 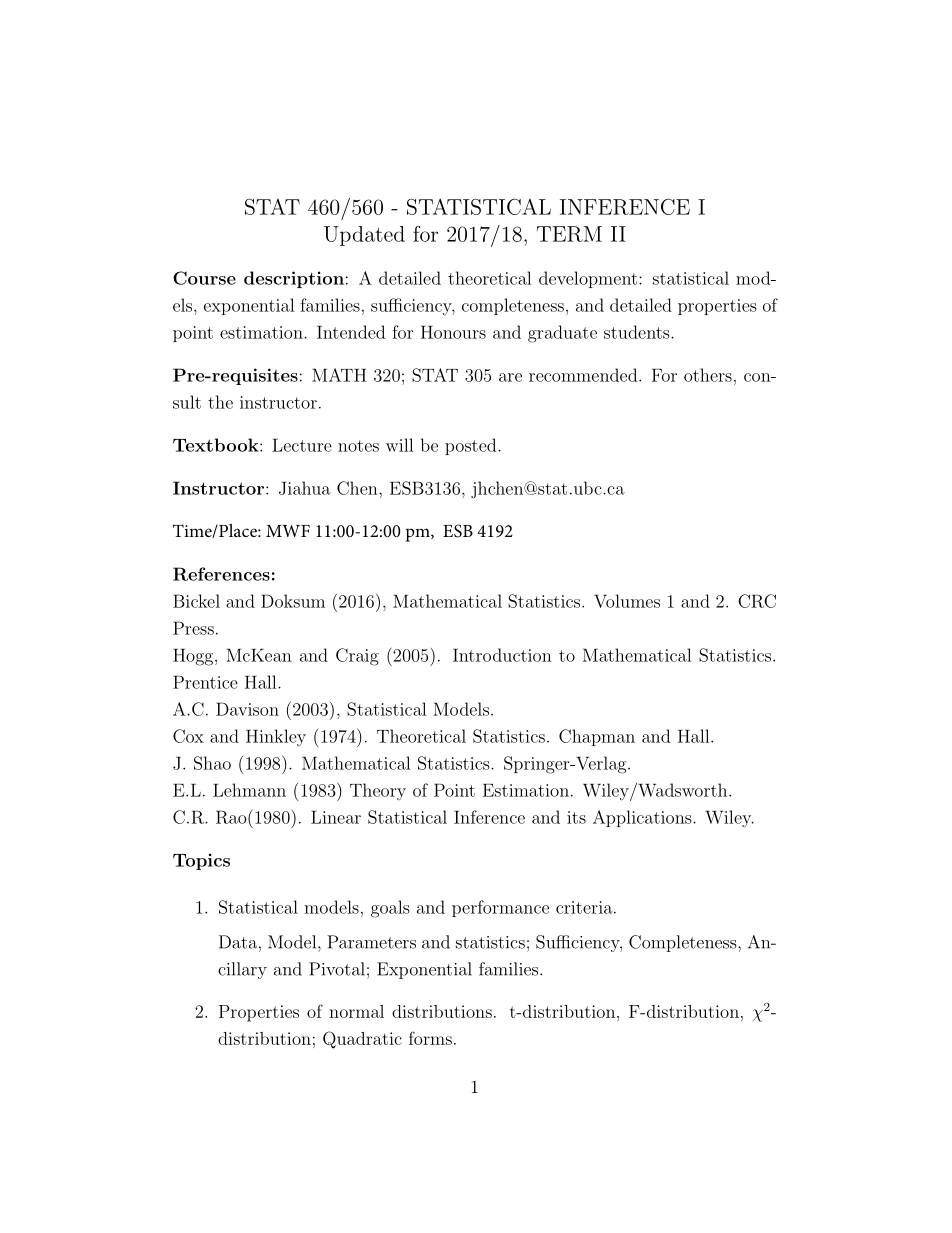 What do you see at coordinates (378, 791) in the document?
I see `Theory` at bounding box center [378, 791].
